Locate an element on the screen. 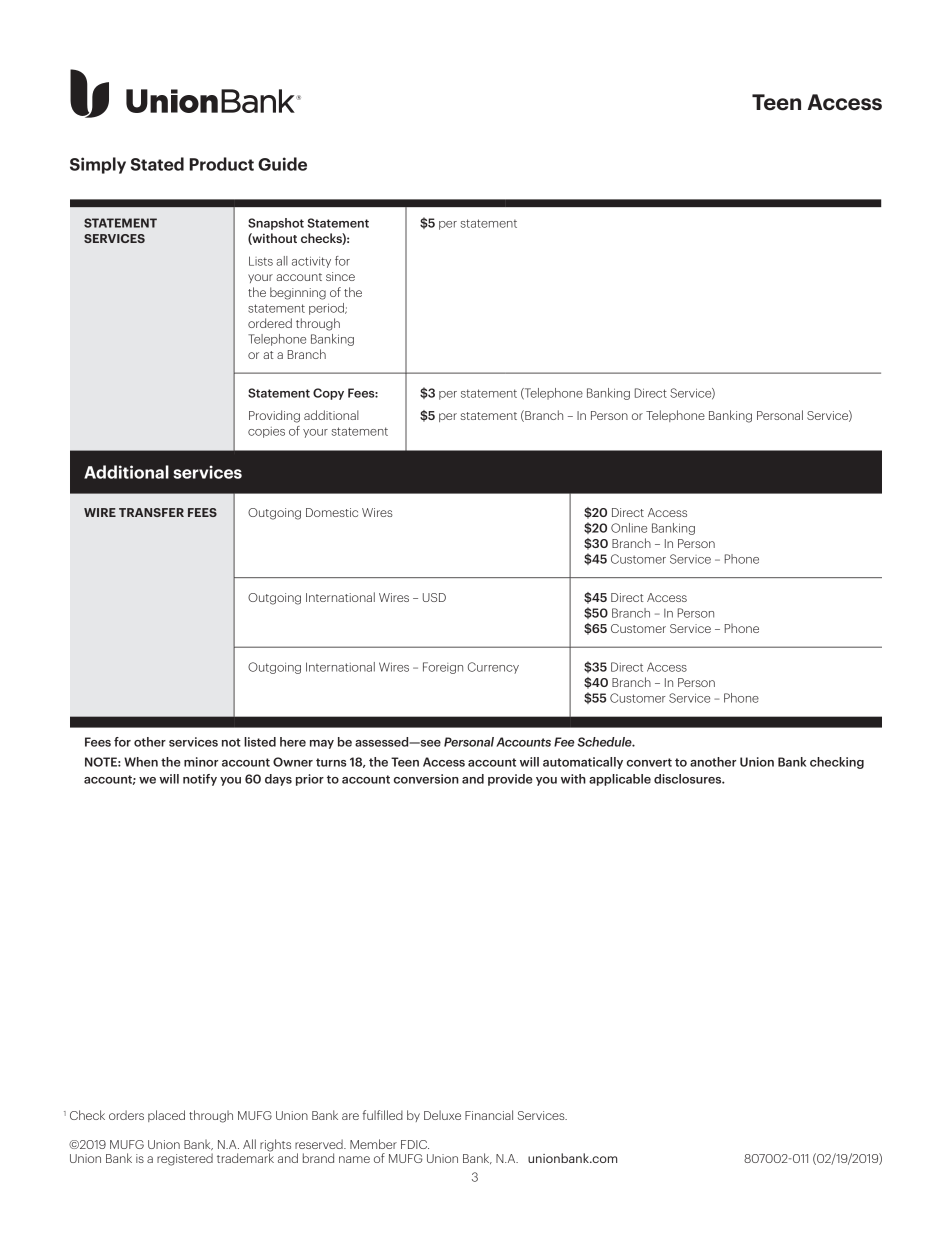 This screenshot has width=952, height=1233. placed is located at coordinates (166, 1116).
